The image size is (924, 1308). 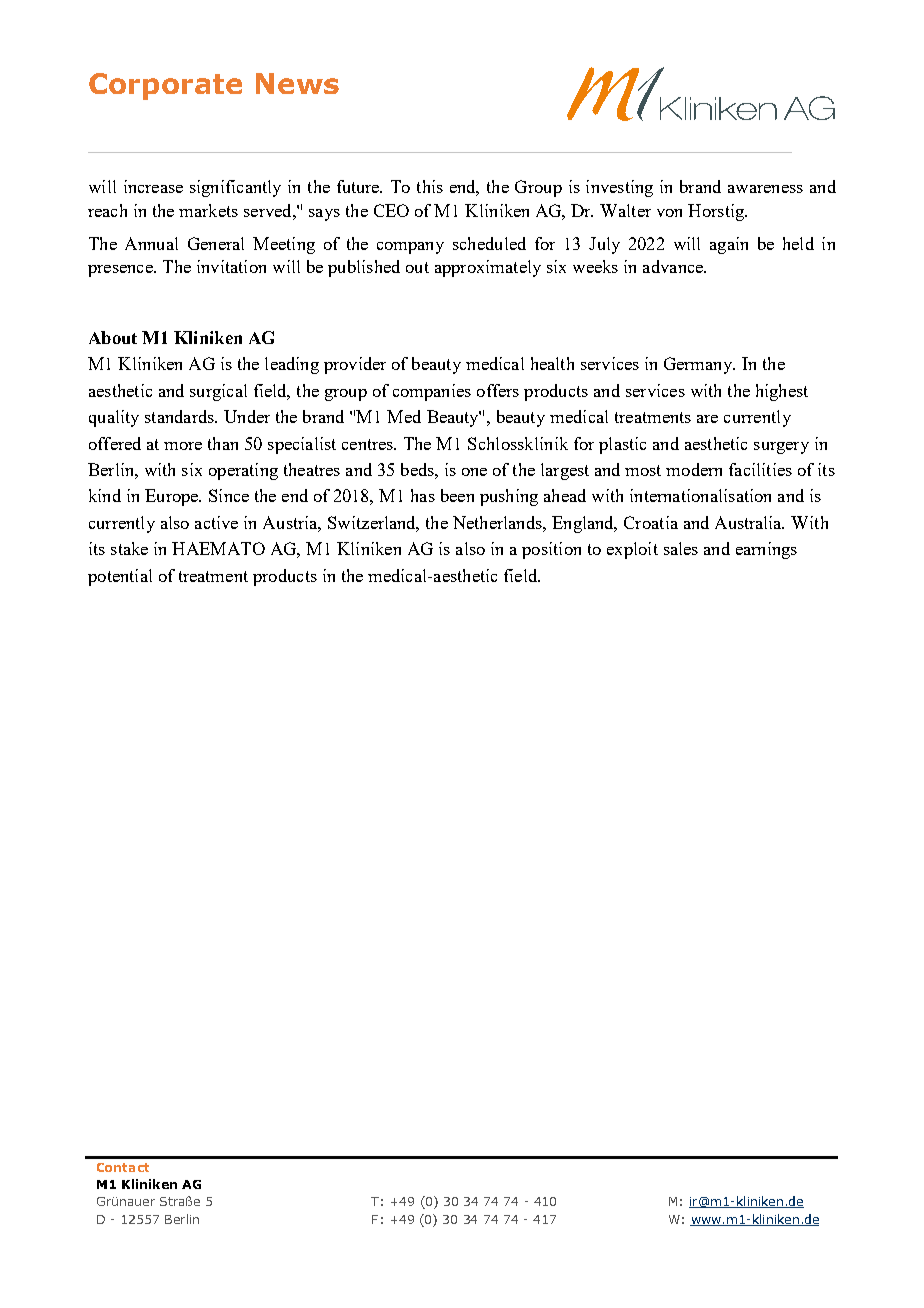 What do you see at coordinates (766, 550) in the screenshot?
I see `earnings` at bounding box center [766, 550].
